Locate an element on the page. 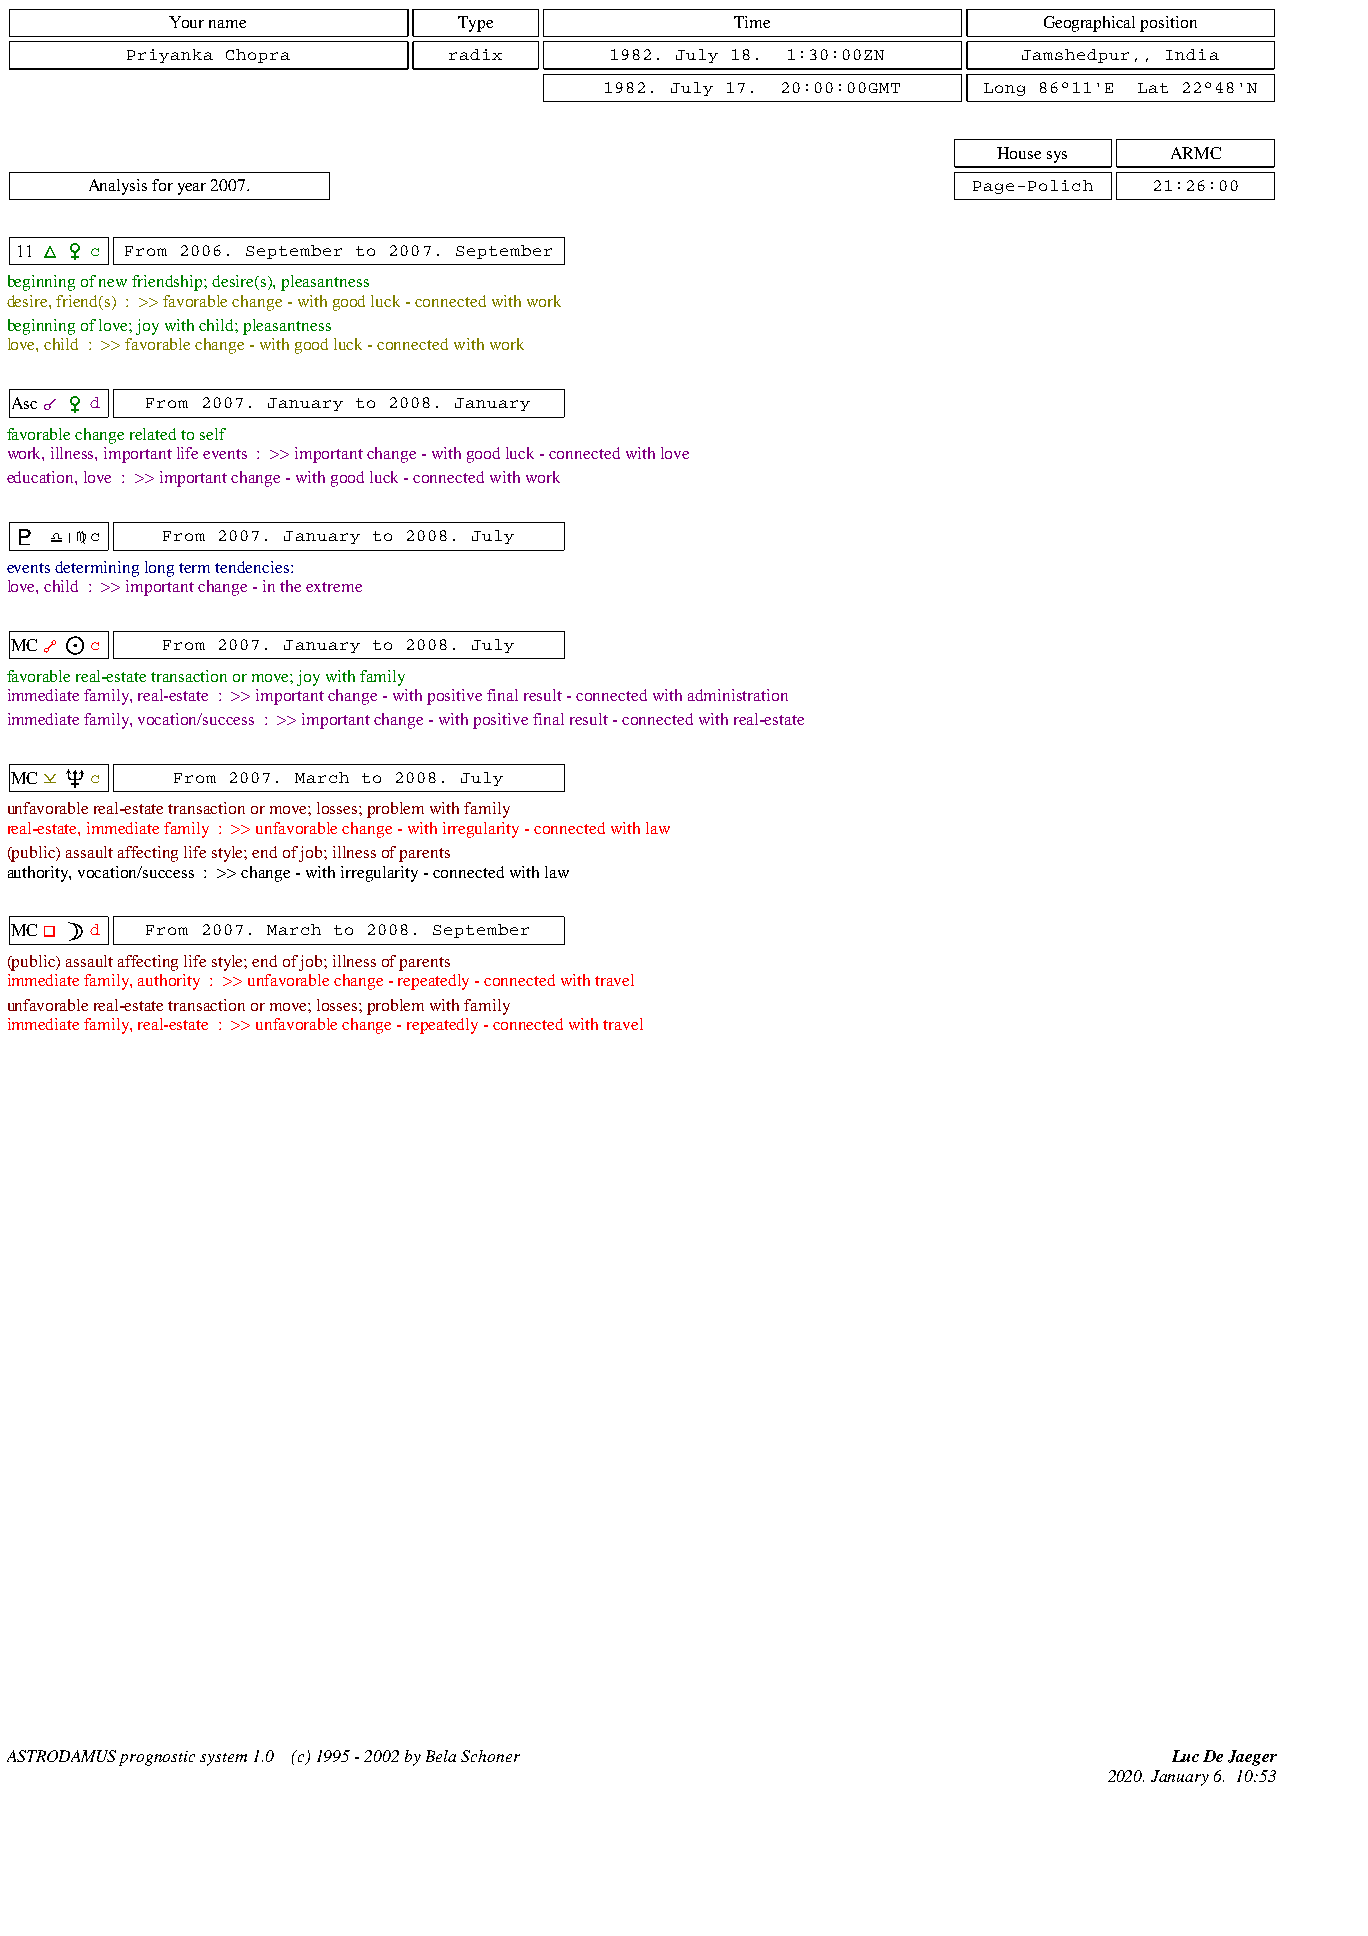  House is located at coordinates (1019, 153).
